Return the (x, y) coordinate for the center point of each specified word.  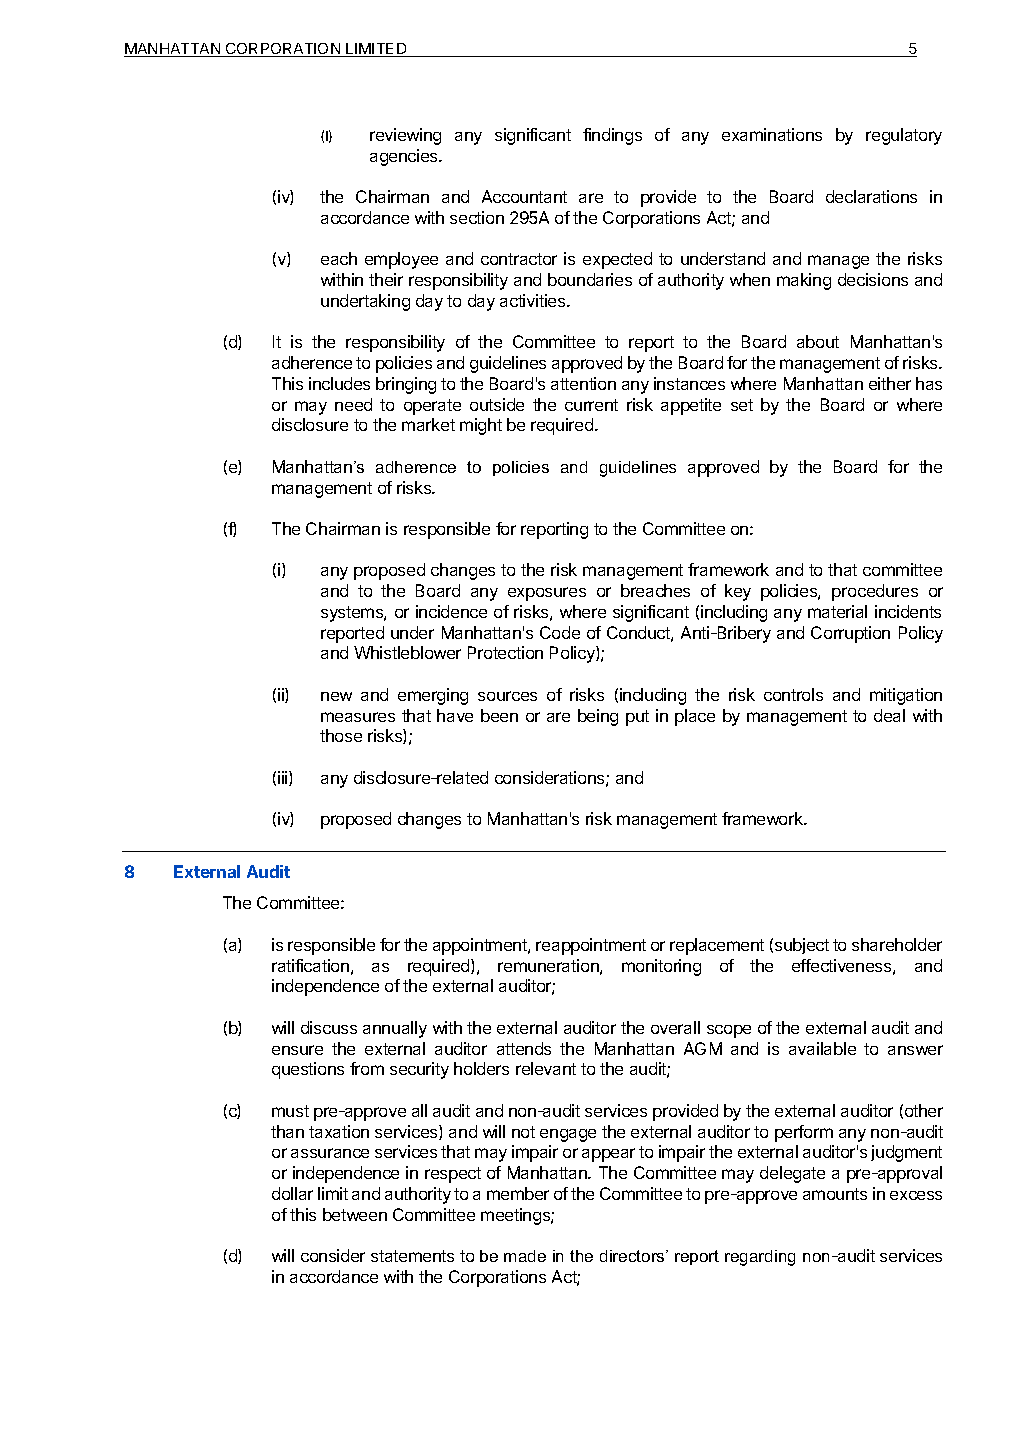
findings (612, 136)
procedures (875, 592)
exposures (547, 594)
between (355, 1214)
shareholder (897, 944)
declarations (871, 196)
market (428, 424)
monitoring (661, 967)
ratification (310, 965)
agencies (405, 157)
